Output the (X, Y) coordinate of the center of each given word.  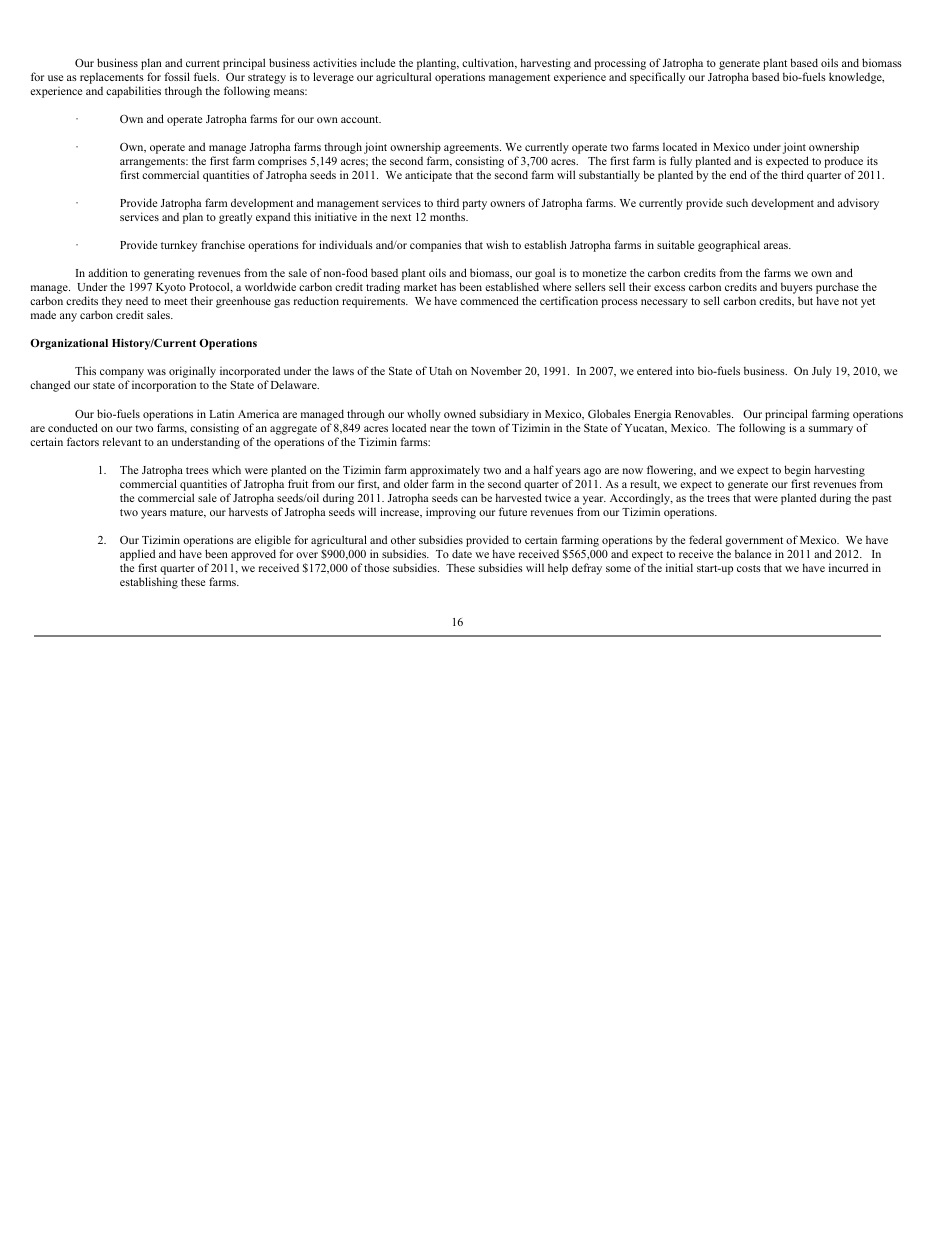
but (805, 300)
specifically (657, 78)
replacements (112, 79)
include (378, 62)
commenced (489, 300)
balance (753, 553)
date (462, 553)
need (137, 301)
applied (137, 555)
